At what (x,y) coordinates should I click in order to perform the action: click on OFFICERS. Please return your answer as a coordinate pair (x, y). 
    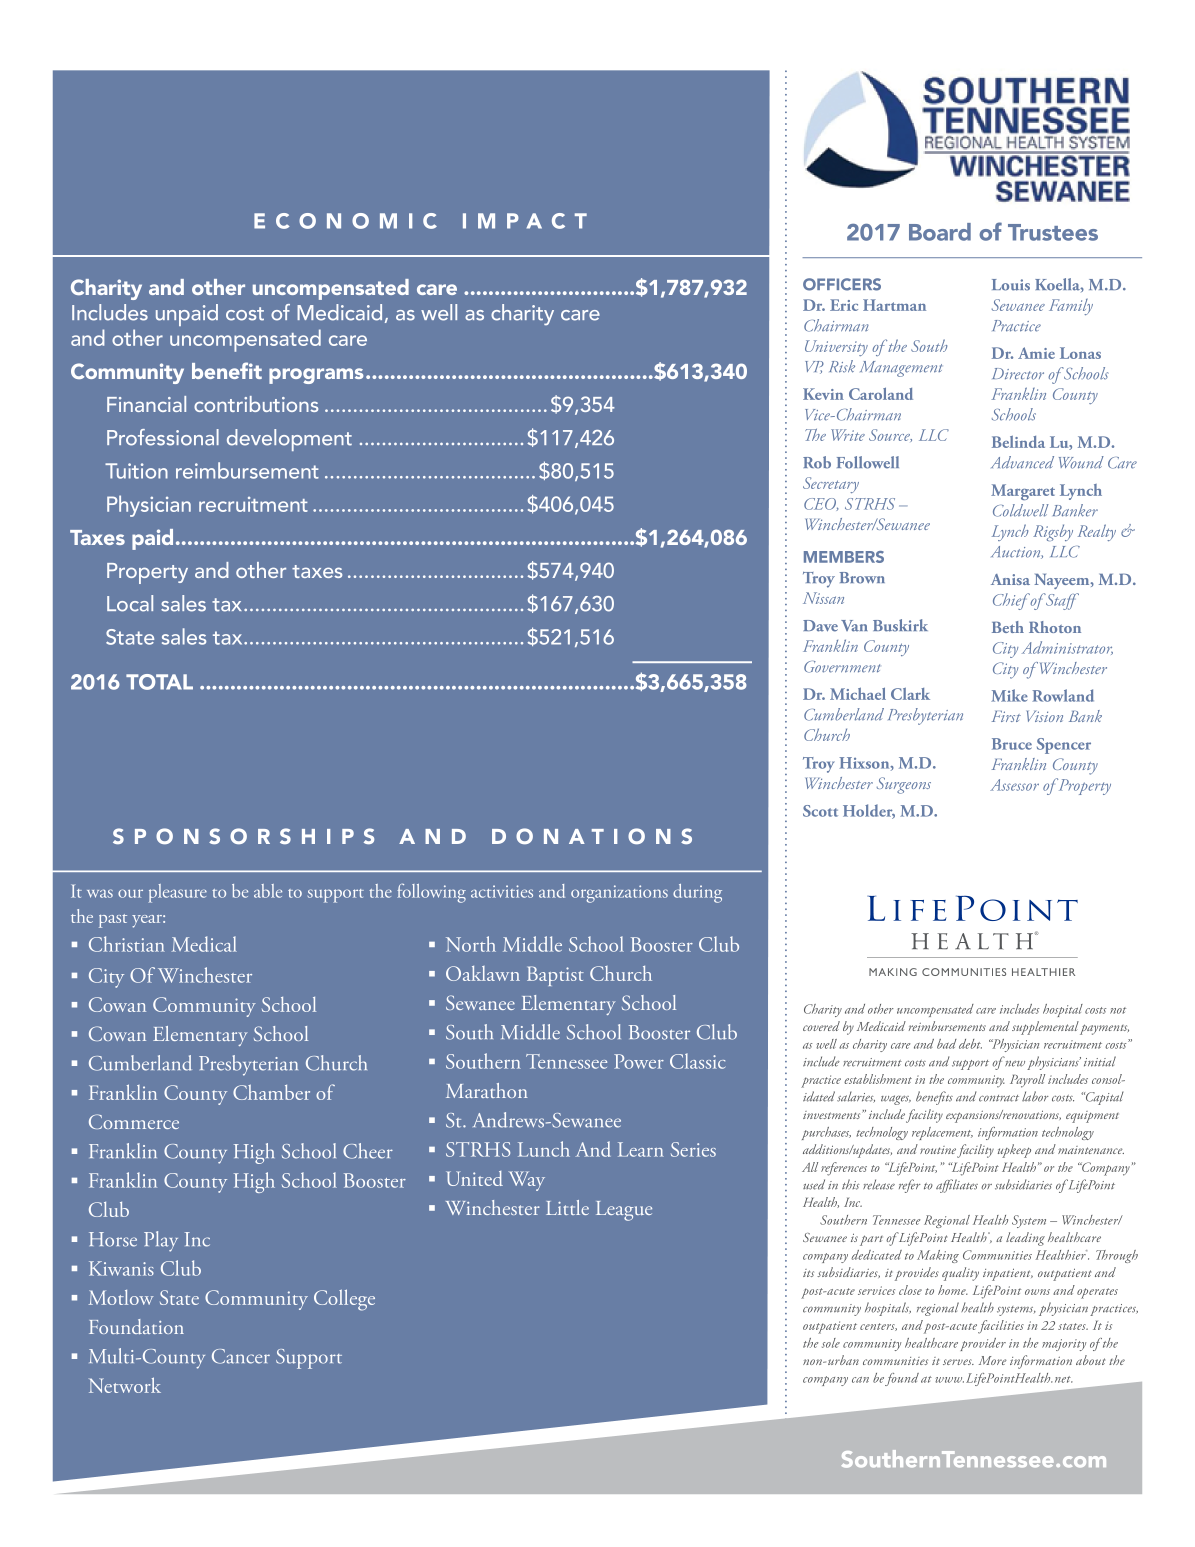
    Looking at the image, I should click on (842, 284).
